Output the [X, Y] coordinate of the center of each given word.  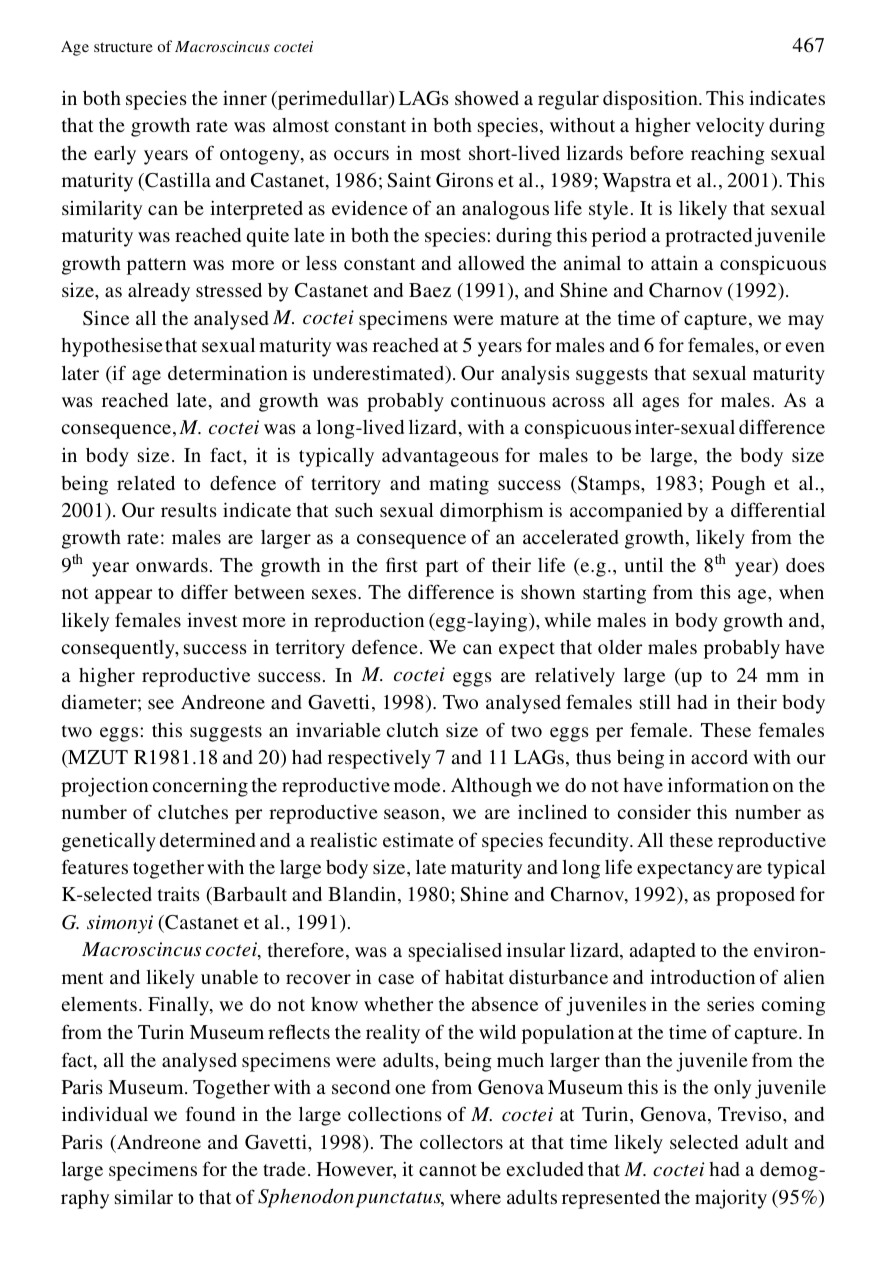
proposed [755, 896]
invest [212, 620]
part [442, 568]
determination [228, 372]
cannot [448, 1170]
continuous [498, 400]
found [210, 1113]
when [801, 592]
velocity [730, 127]
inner [245, 97]
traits [179, 893]
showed [487, 98]
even [805, 347]
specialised [455, 952]
